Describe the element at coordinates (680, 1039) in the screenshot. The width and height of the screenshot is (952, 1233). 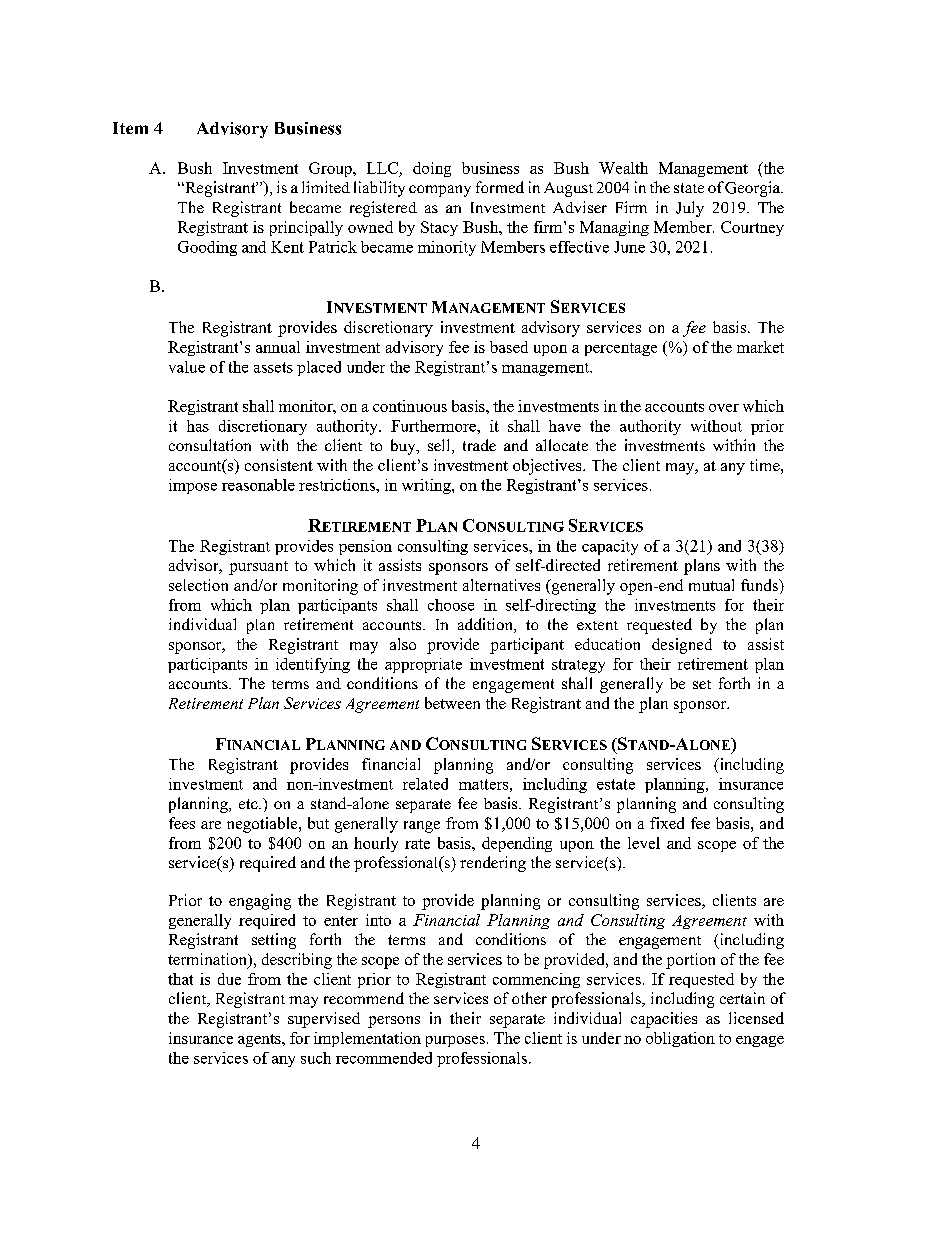
I see `obligation` at that location.
